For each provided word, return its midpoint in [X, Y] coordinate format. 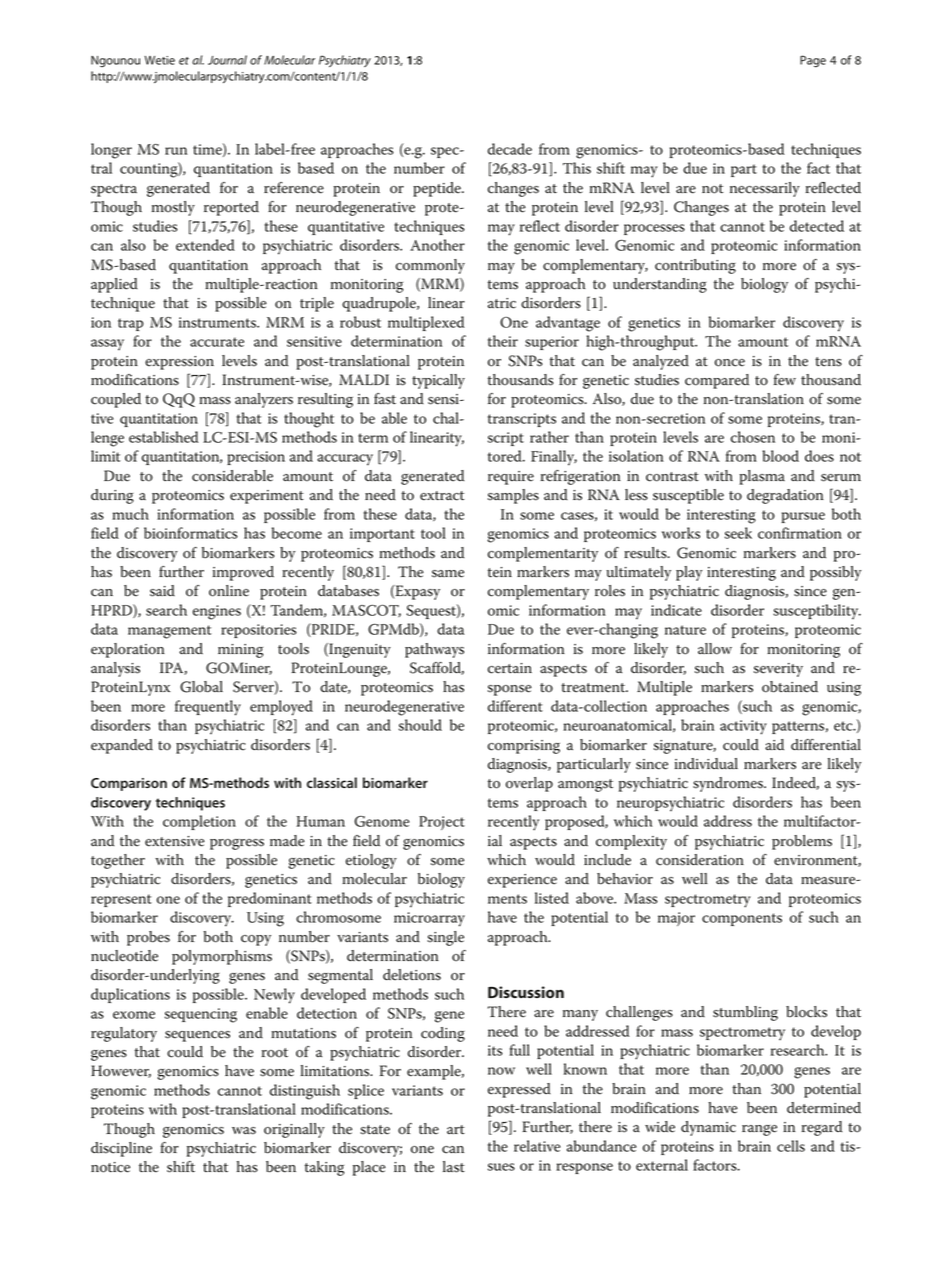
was [244, 1131]
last [454, 1167]
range [759, 1130]
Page [813, 61]
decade [510, 149]
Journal [227, 60]
